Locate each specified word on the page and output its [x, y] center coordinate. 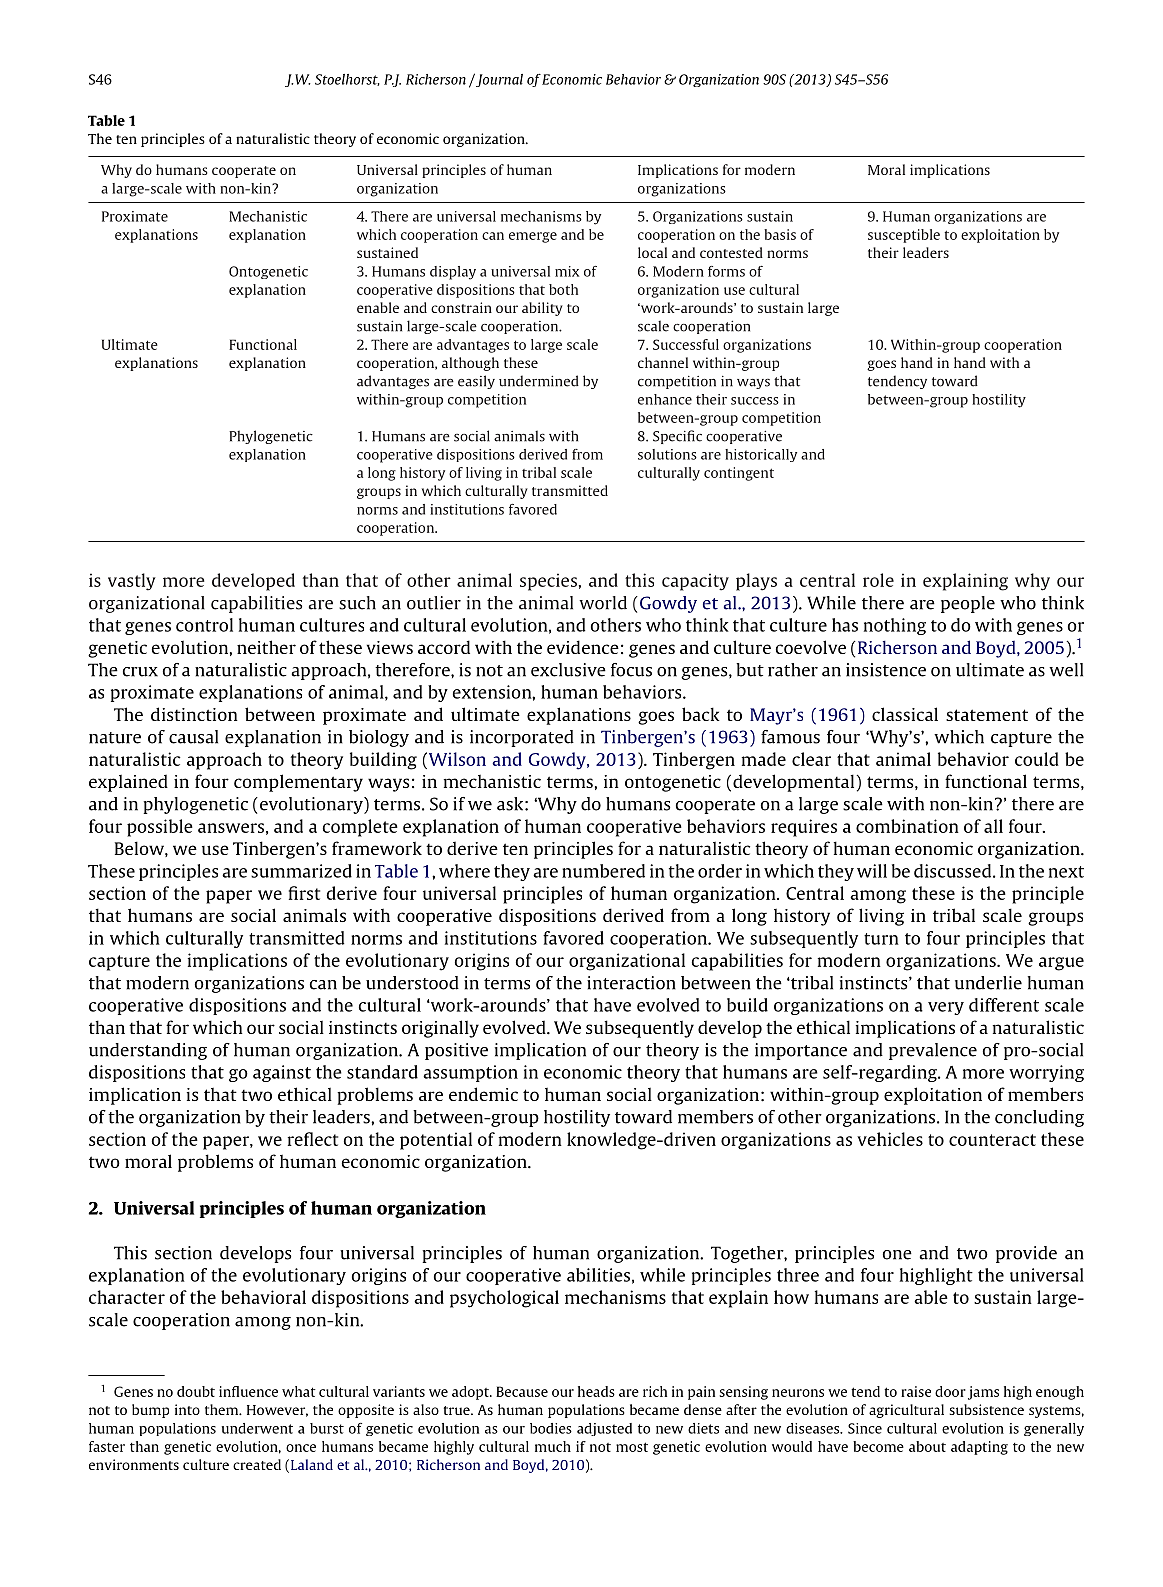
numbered [603, 871]
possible [160, 828]
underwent [257, 1428]
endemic [483, 1094]
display [453, 273]
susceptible [904, 236]
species [548, 582]
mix [567, 271]
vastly [132, 582]
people [968, 604]
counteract [992, 1140]
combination [907, 826]
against [282, 1073]
